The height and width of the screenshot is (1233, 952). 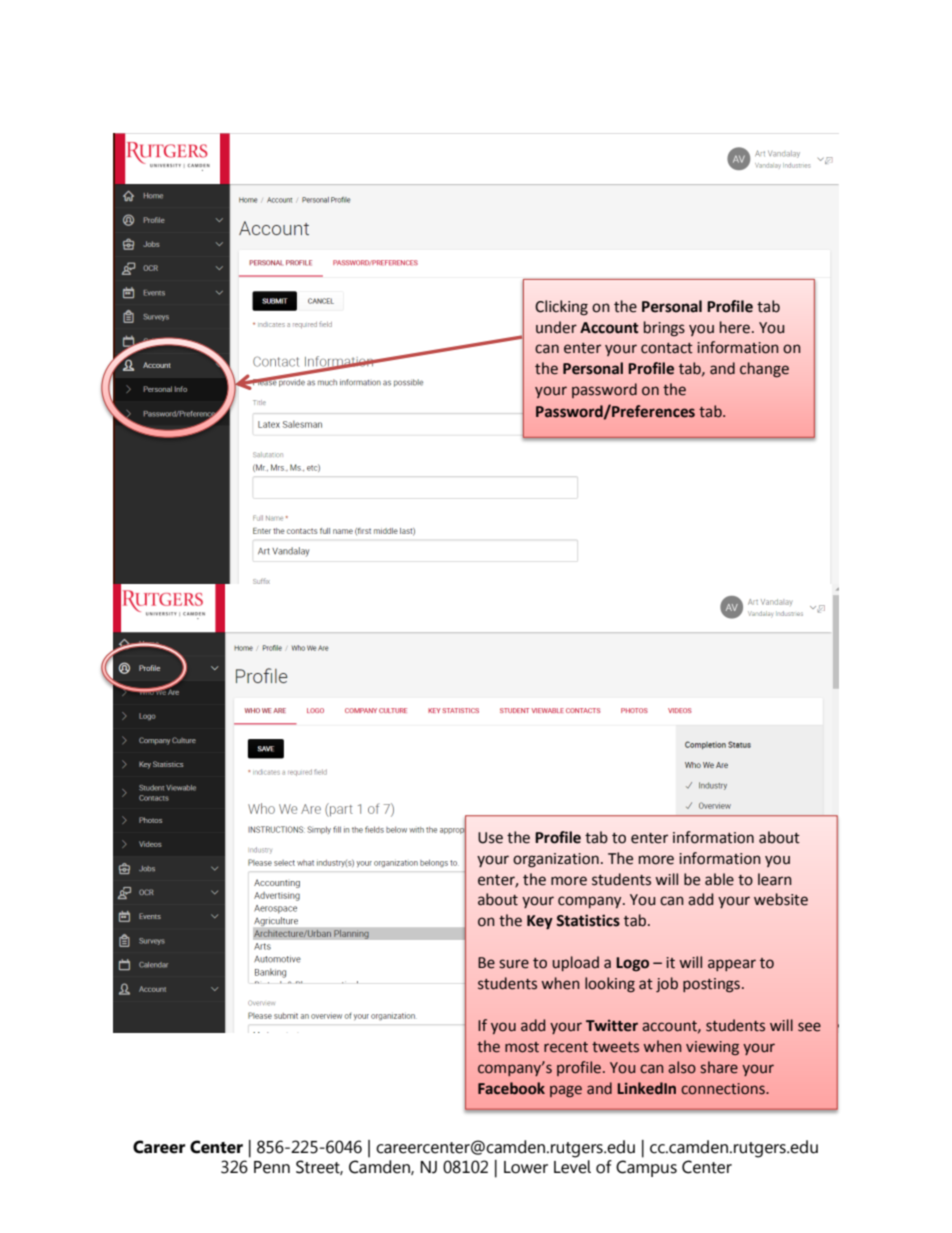 I want to click on appear, so click(x=732, y=965).
